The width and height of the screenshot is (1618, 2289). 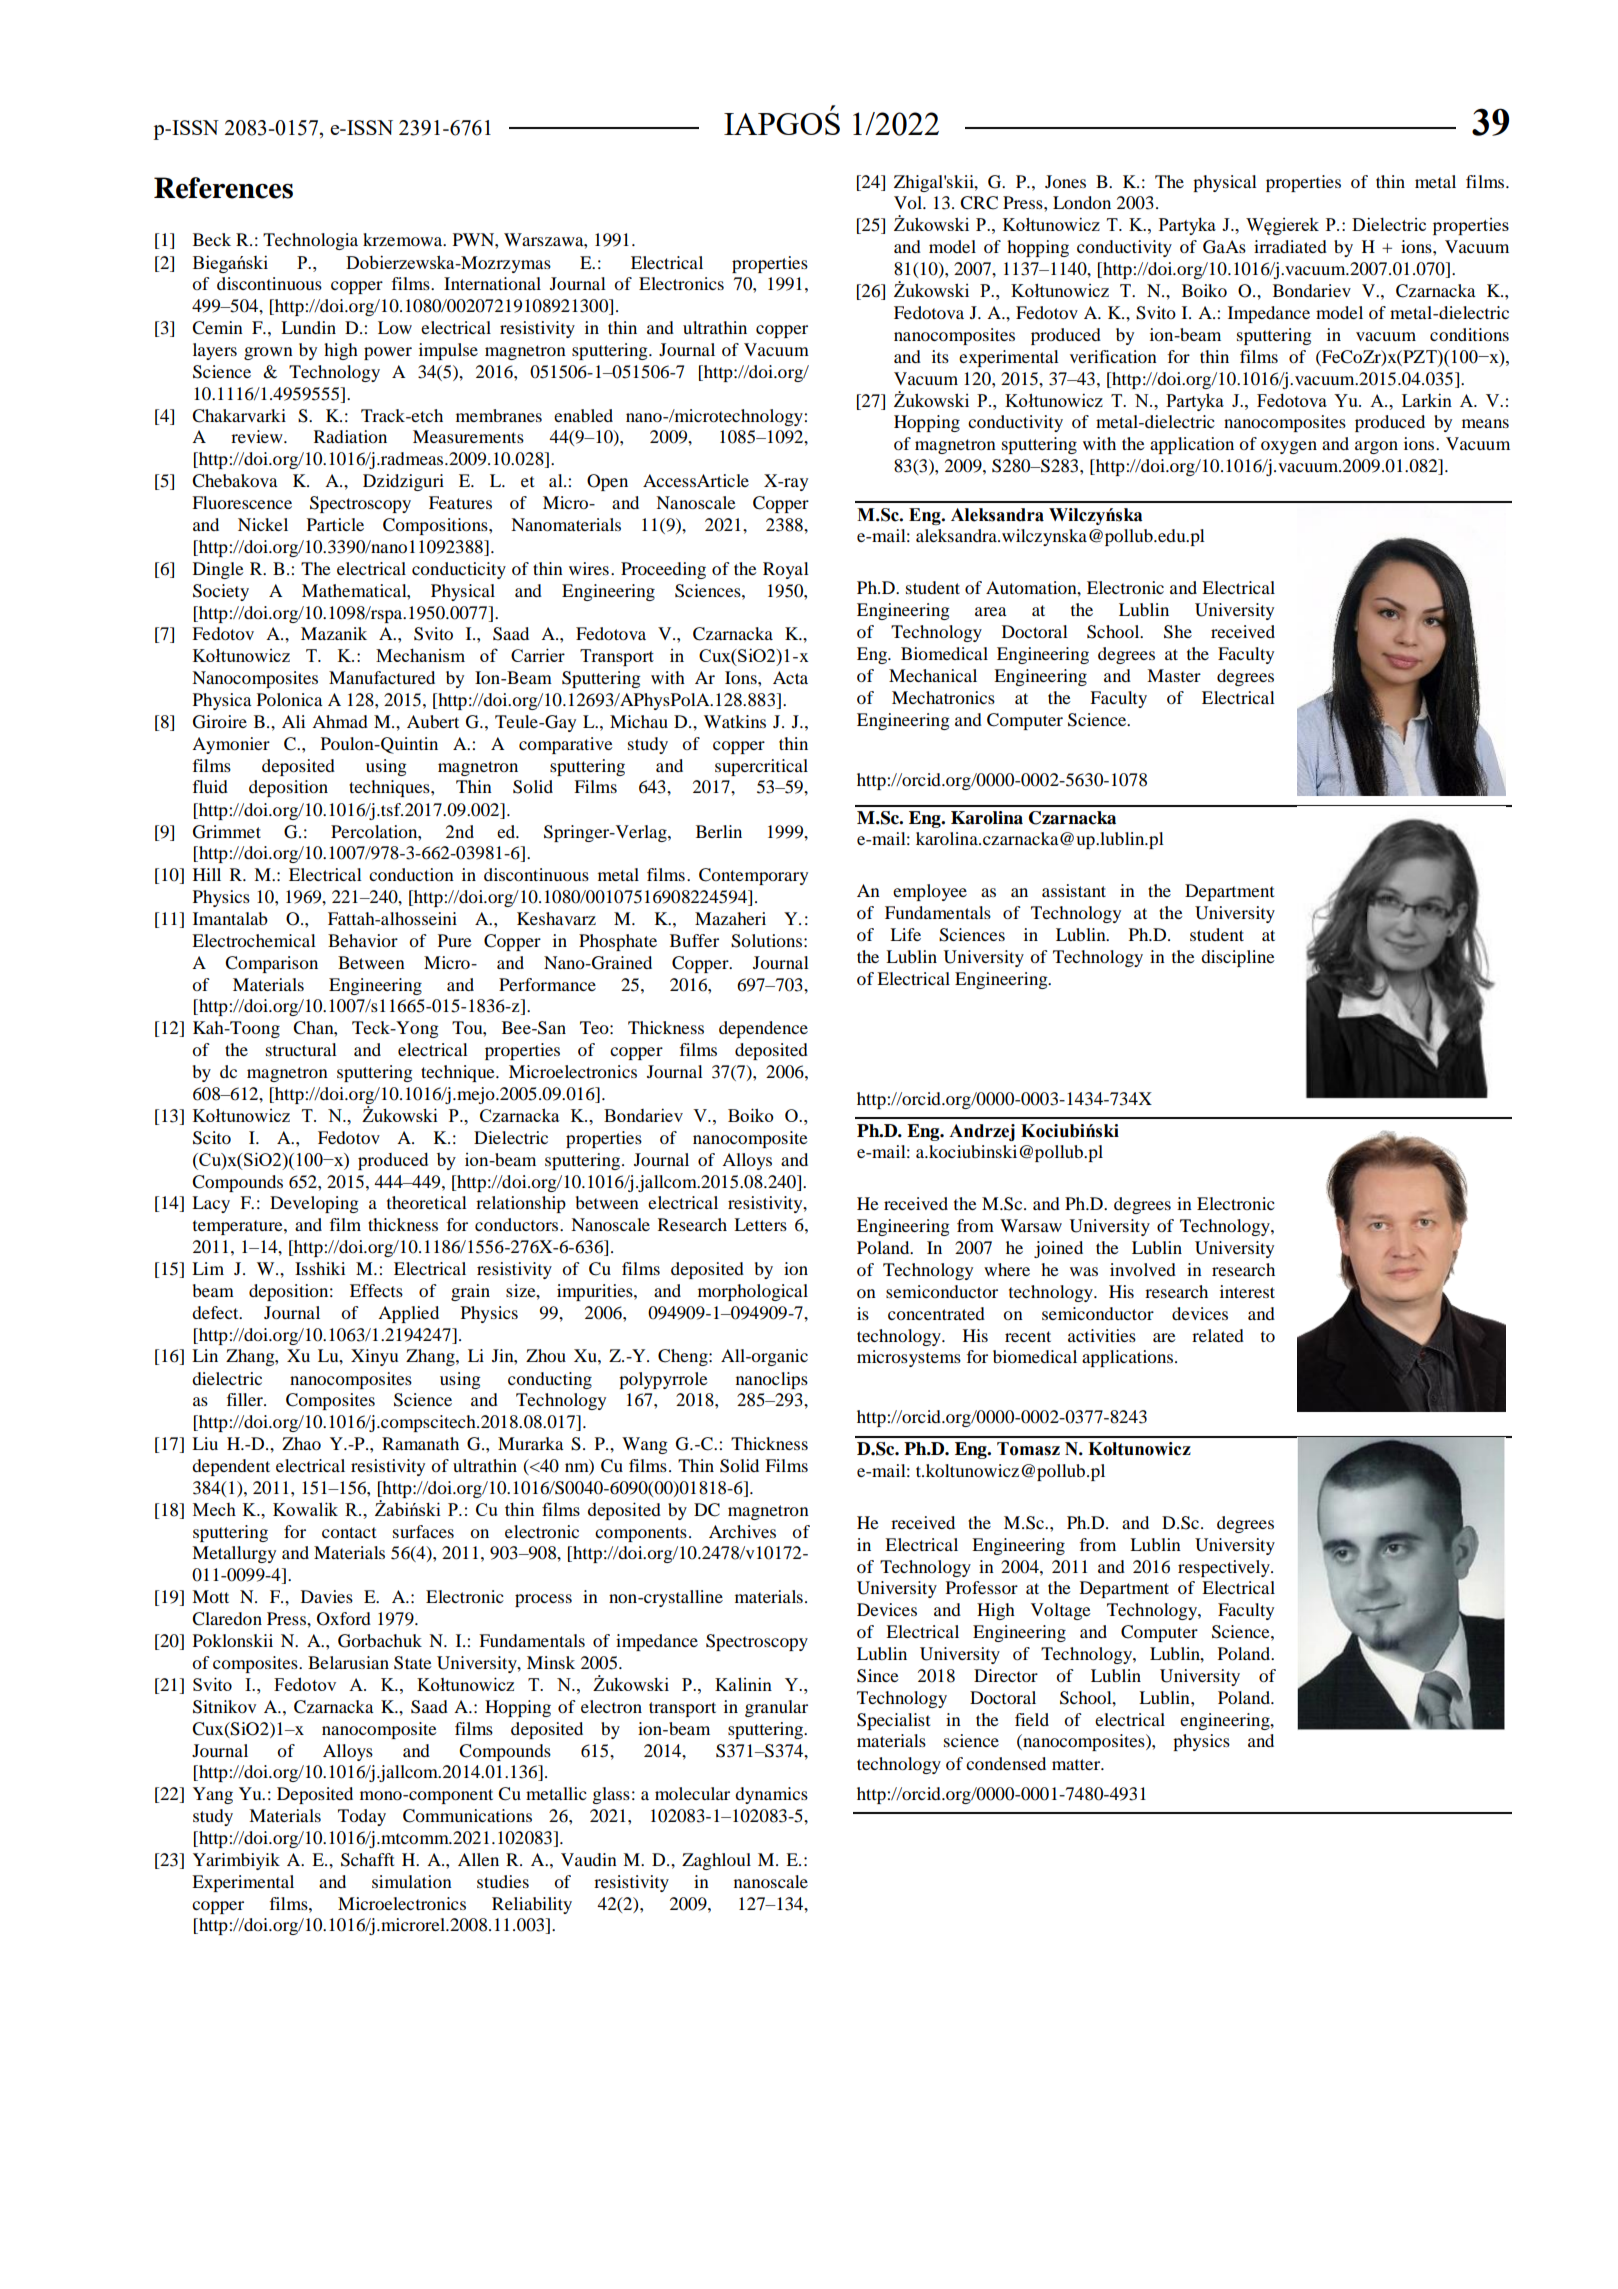 I want to click on structural, so click(x=301, y=1049).
